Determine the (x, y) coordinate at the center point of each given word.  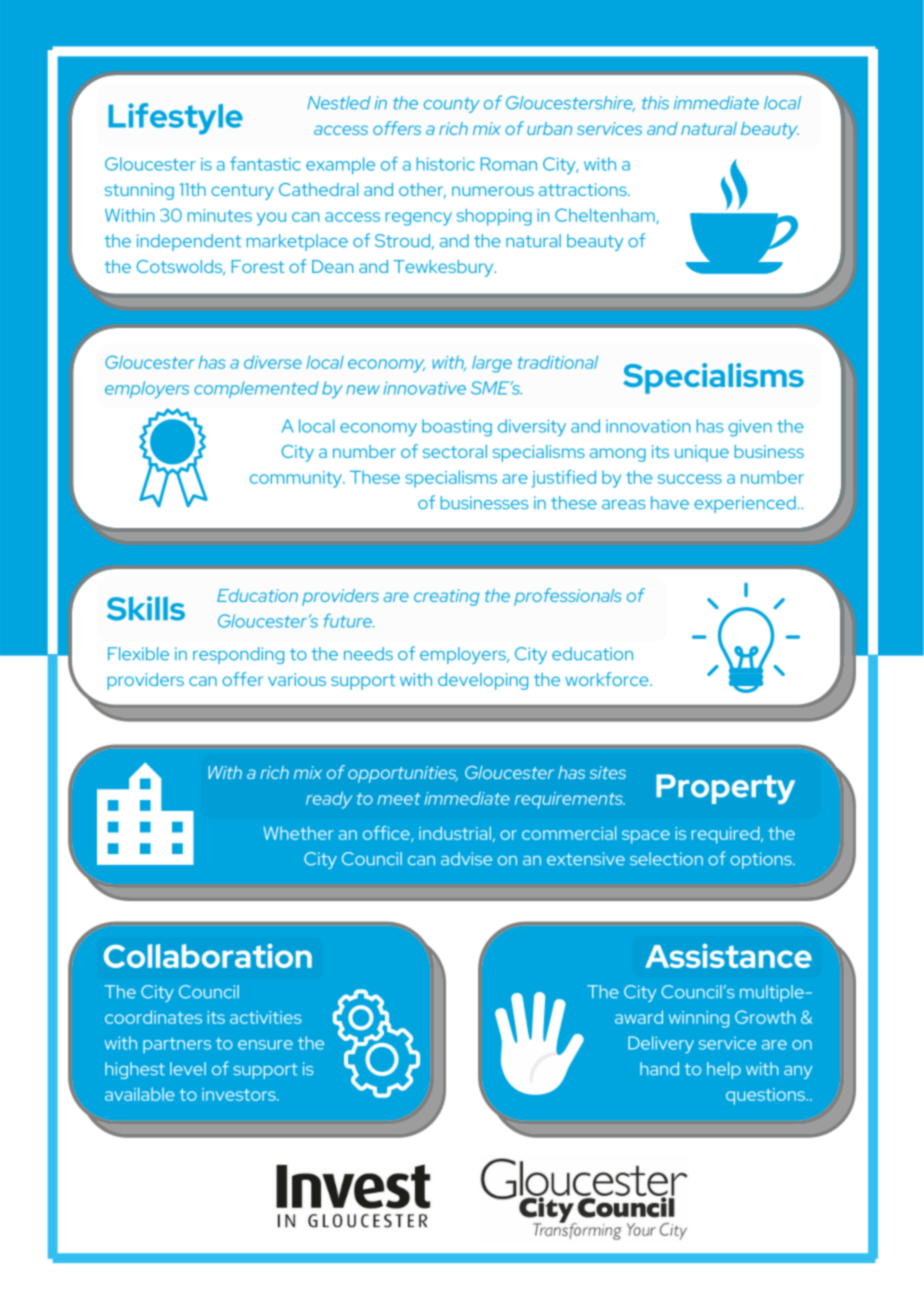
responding (238, 655)
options (762, 860)
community (297, 479)
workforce (608, 679)
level (188, 1069)
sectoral (455, 451)
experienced (745, 504)
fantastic (265, 163)
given (750, 428)
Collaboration (208, 956)
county (452, 105)
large (492, 364)
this (655, 103)
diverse (273, 362)
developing (483, 681)
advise (466, 859)
